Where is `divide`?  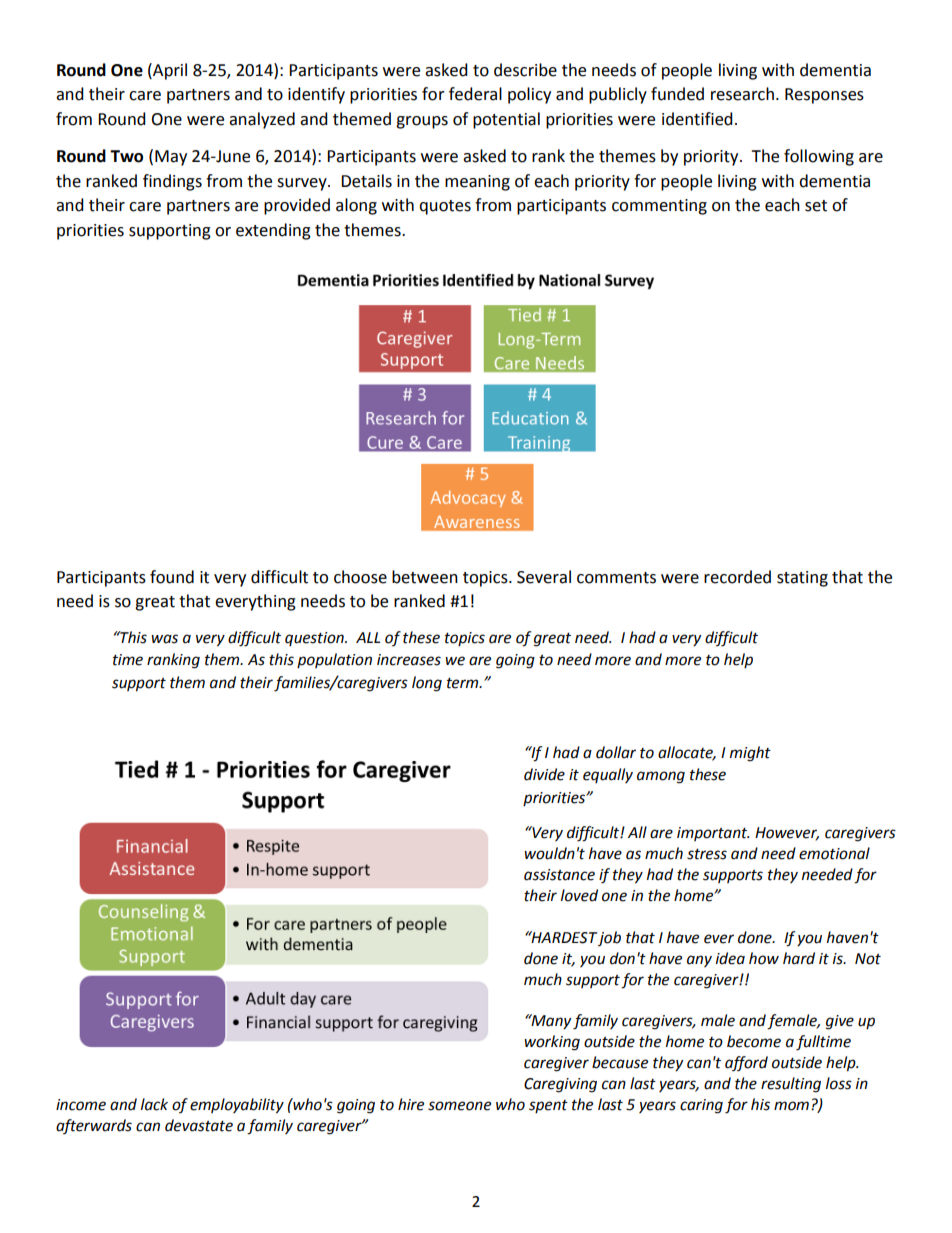 divide is located at coordinates (544, 774).
